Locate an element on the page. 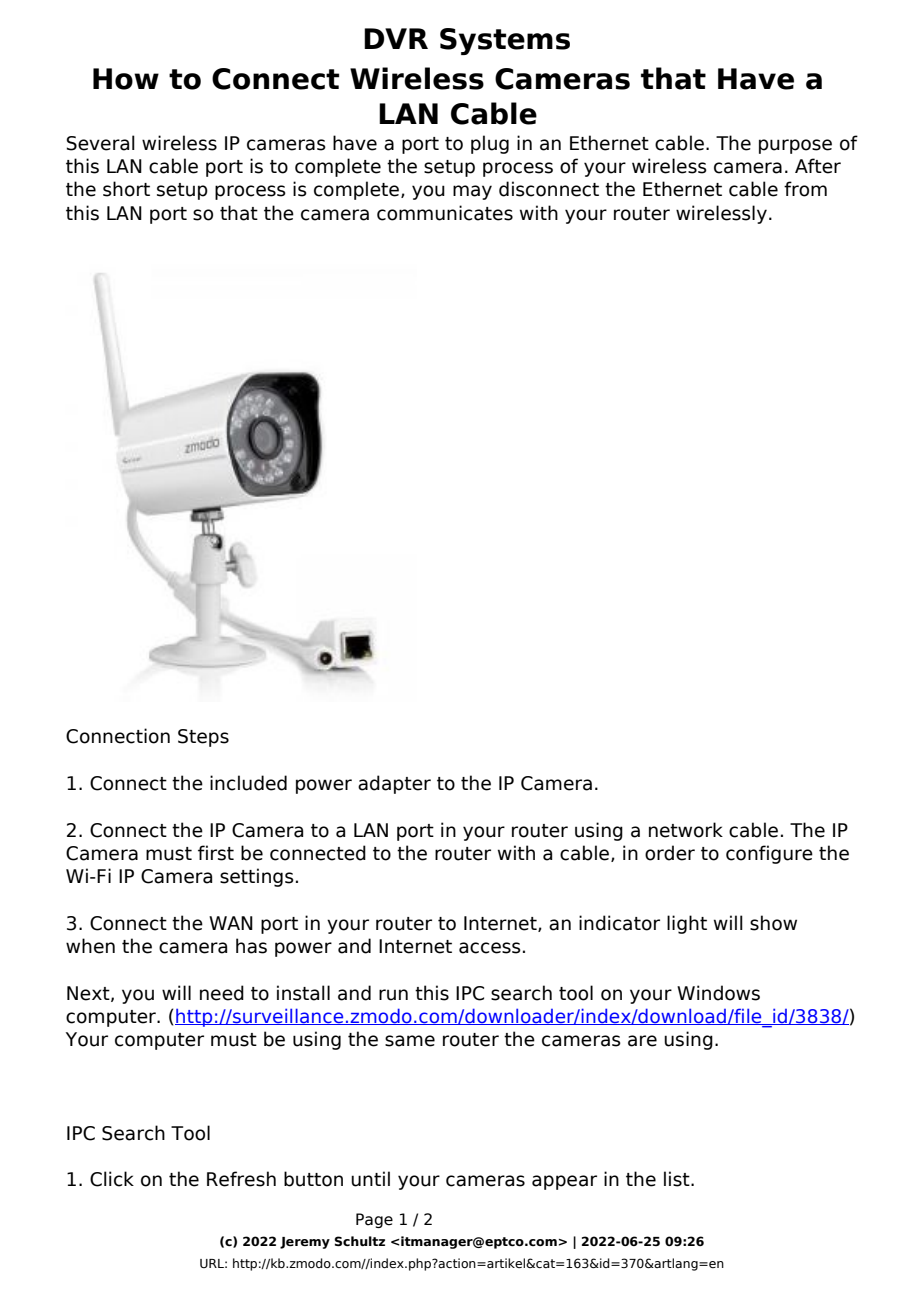 This page has width=924, height=1308. adapter is located at coordinates (394, 784).
